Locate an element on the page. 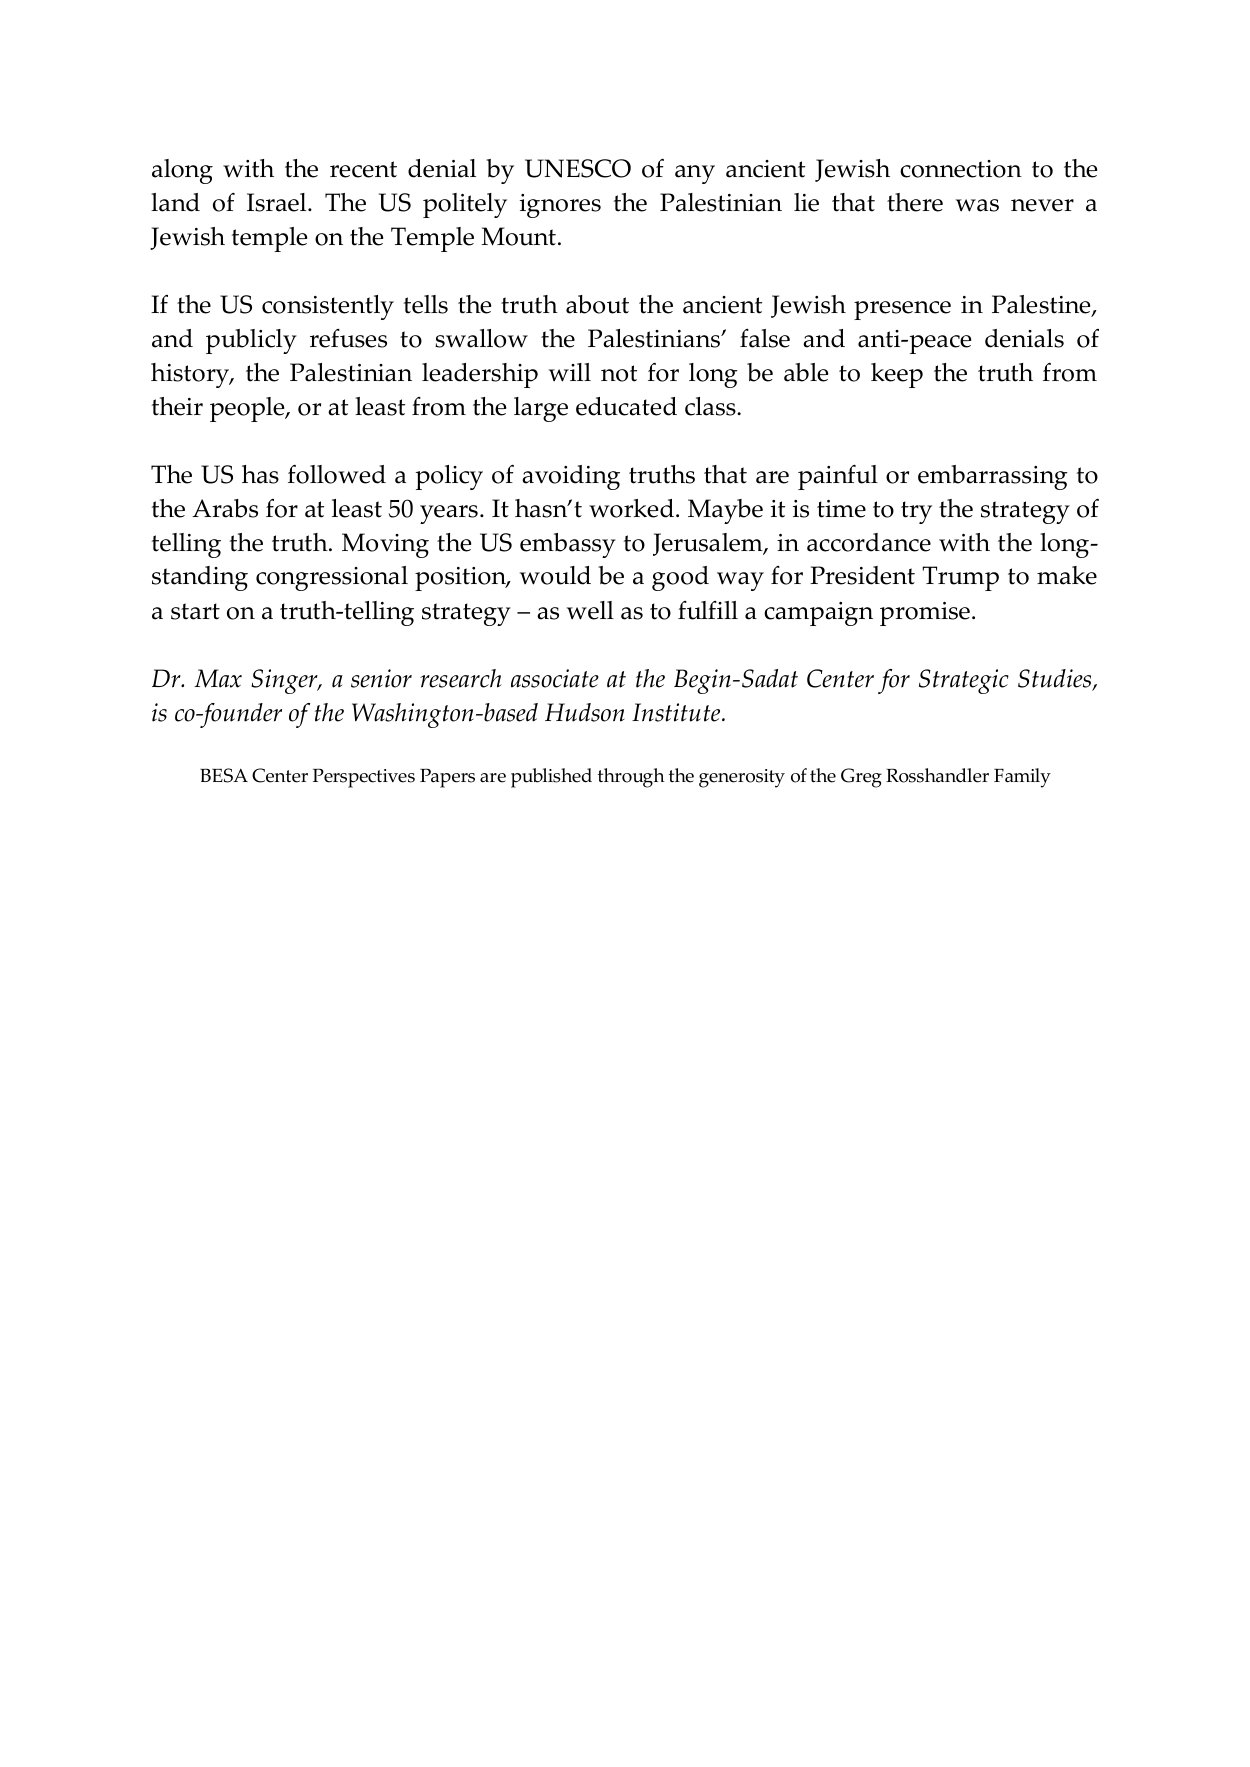  well is located at coordinates (590, 610).
